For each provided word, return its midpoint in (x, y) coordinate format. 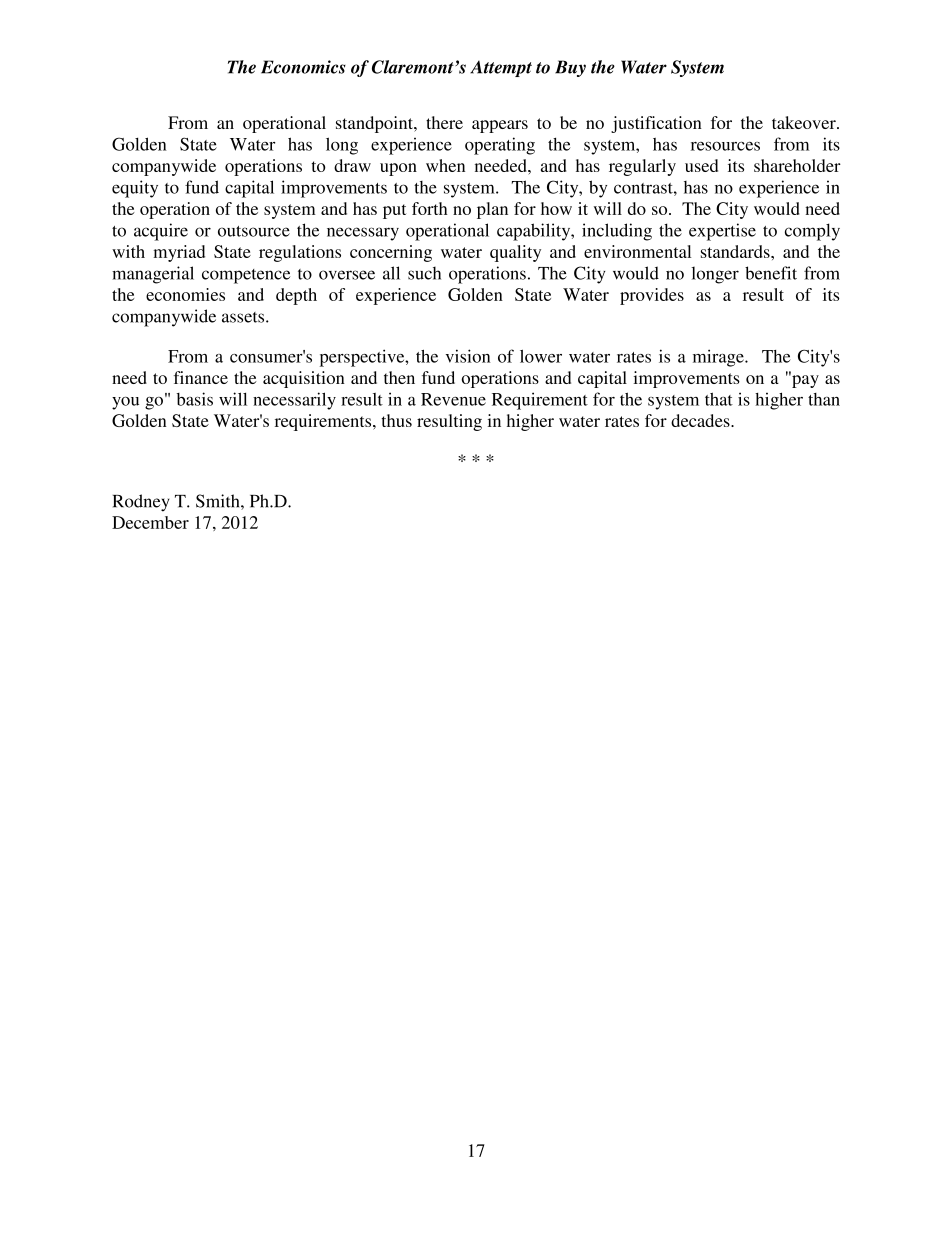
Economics (303, 67)
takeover (805, 122)
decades (701, 420)
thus (396, 420)
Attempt (501, 68)
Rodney (141, 503)
